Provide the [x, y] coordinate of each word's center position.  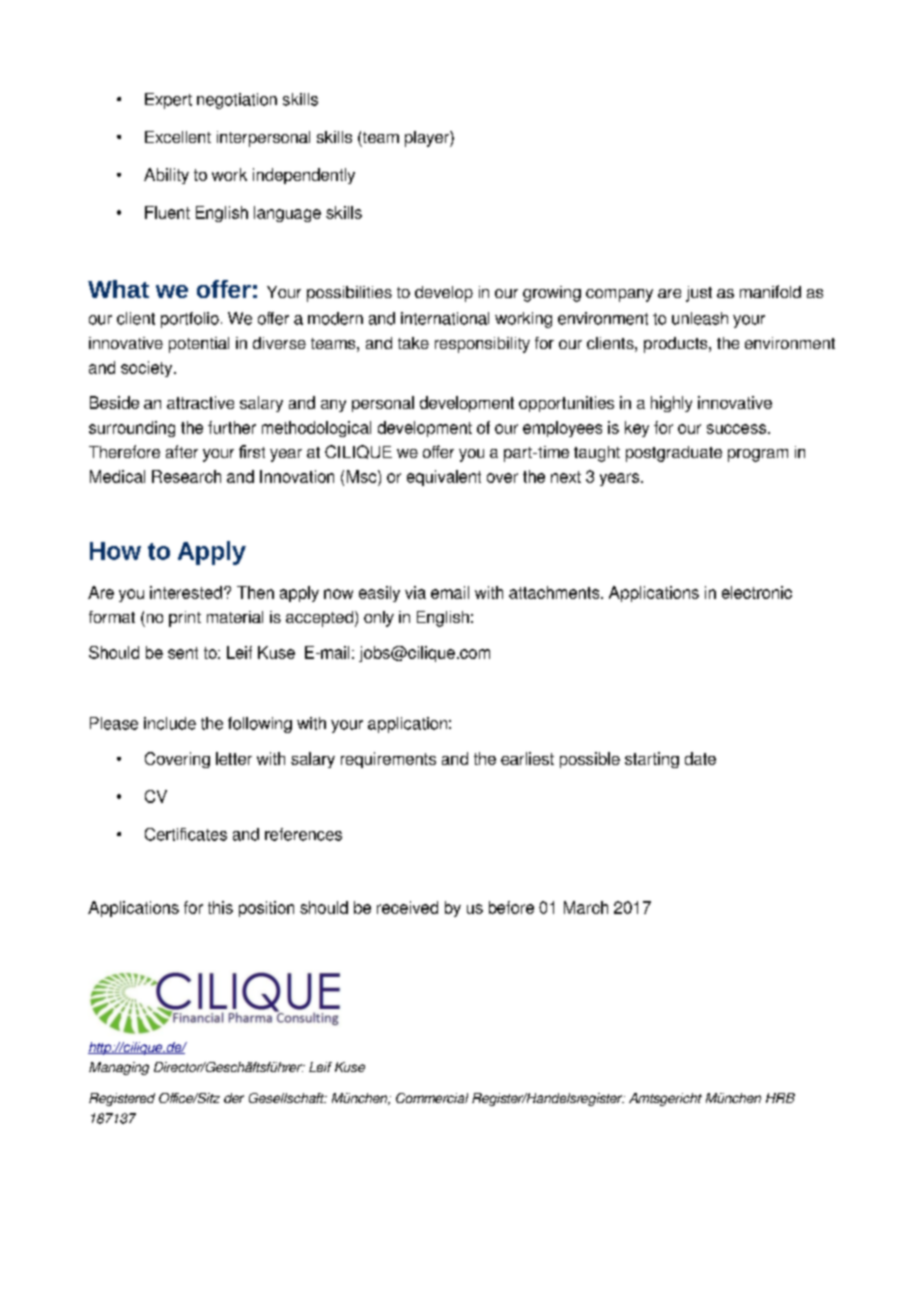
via [415, 592]
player [428, 139]
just [699, 294]
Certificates [186, 834]
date [700, 758]
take [413, 343]
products [677, 345]
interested [186, 592]
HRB [780, 1098]
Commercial [432, 1098]
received [407, 907]
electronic [757, 592]
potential [199, 345]
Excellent [178, 137]
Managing [119, 1068]
